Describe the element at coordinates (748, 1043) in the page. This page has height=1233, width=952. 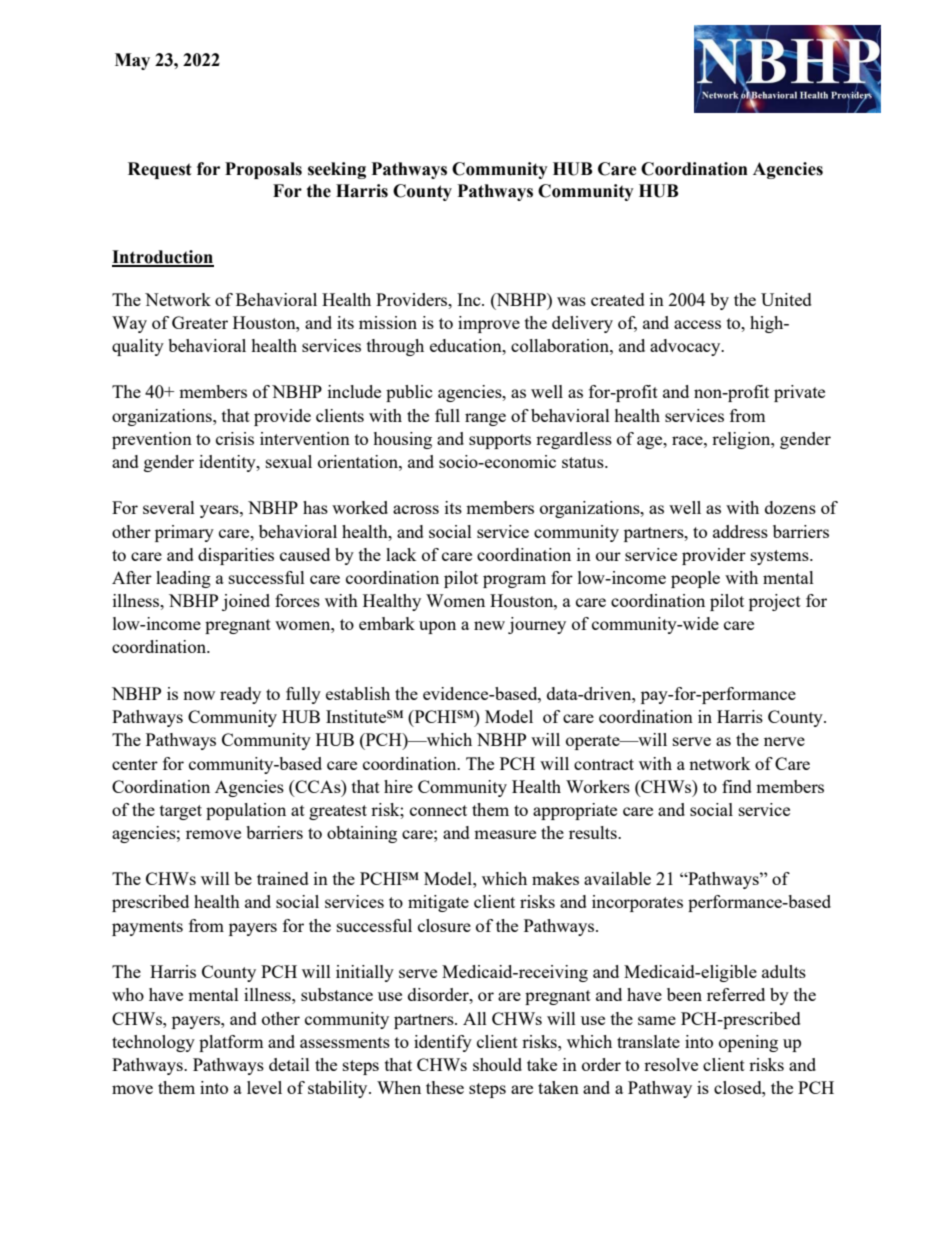
I see `opening` at that location.
